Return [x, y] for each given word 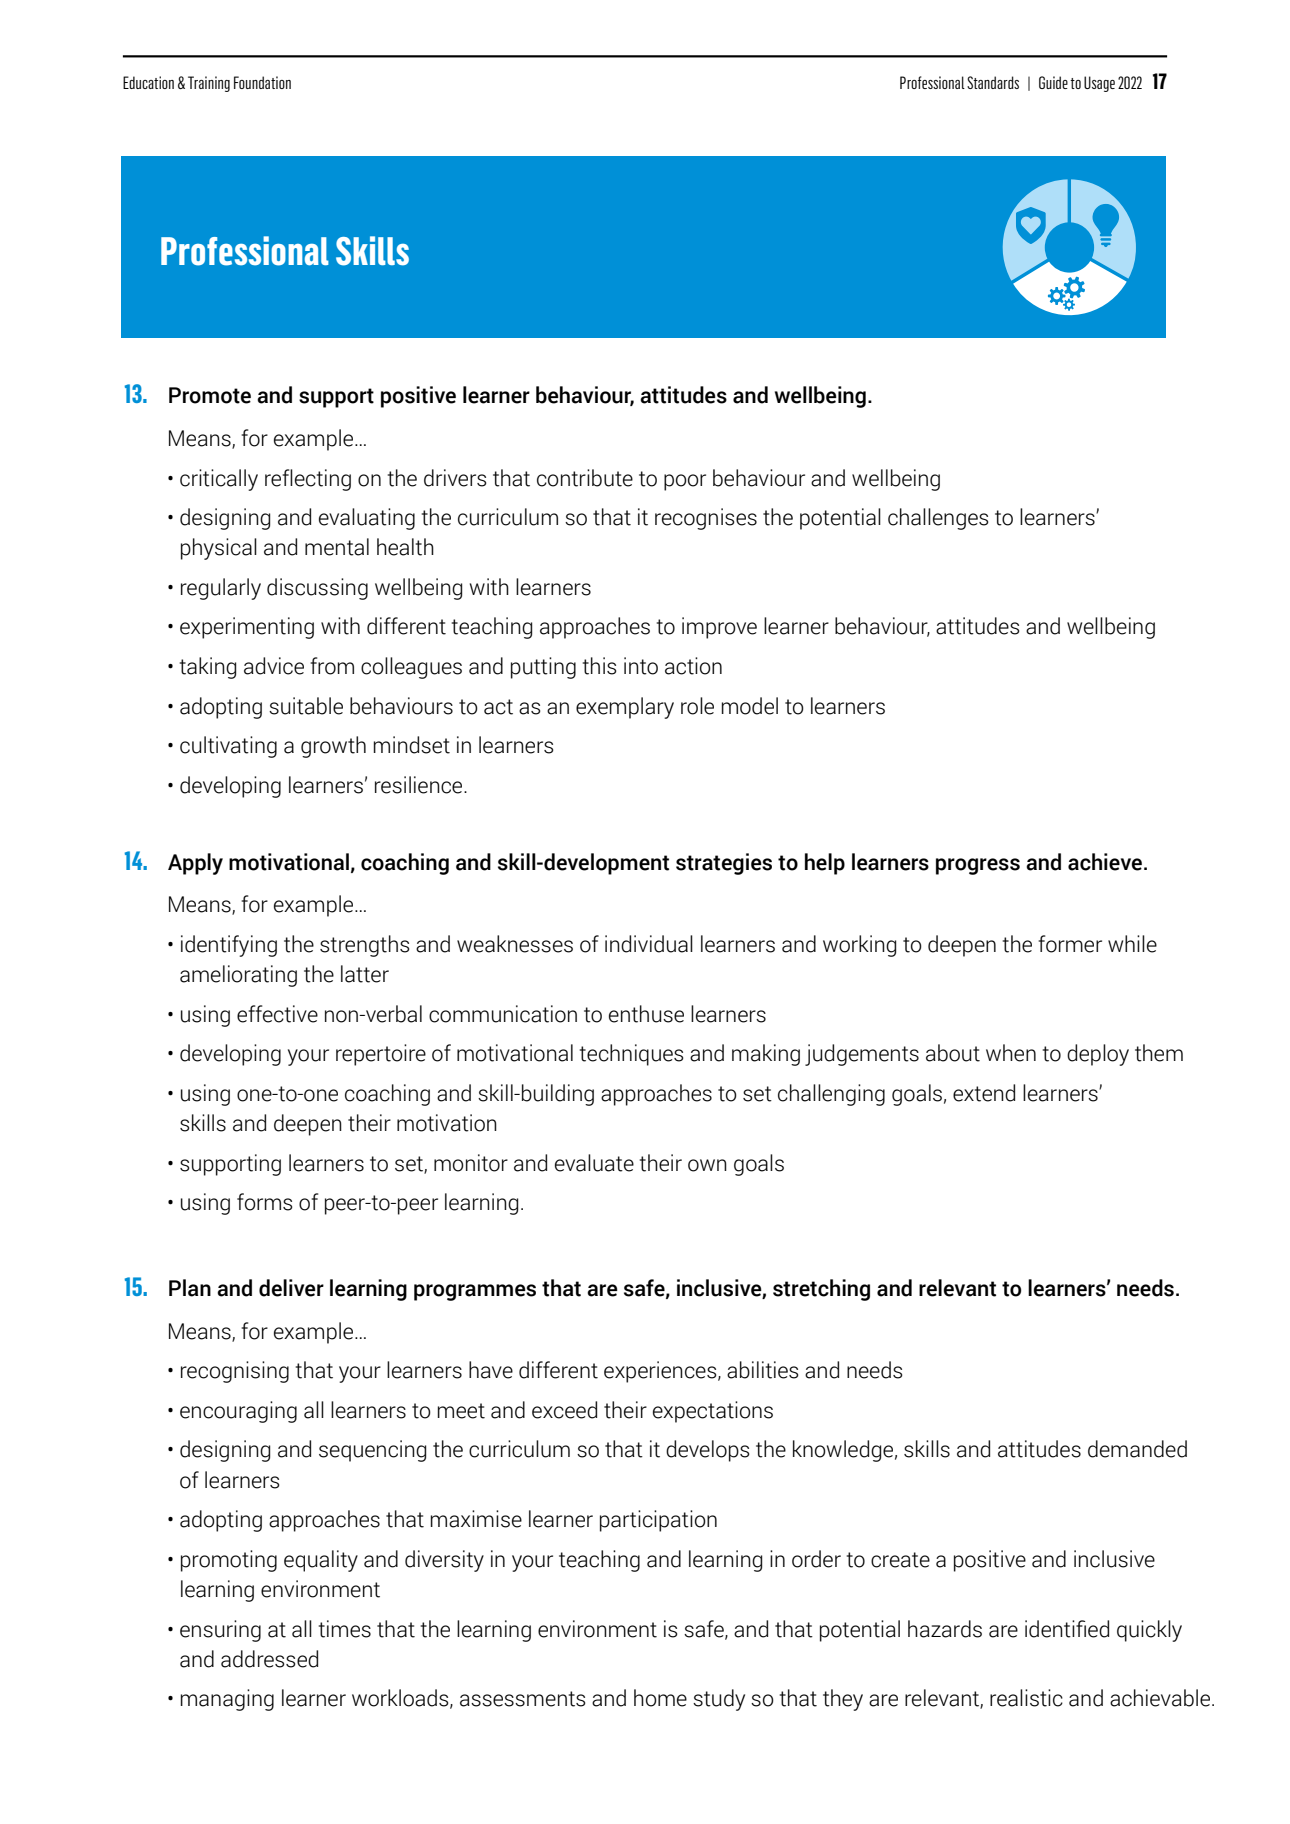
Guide [1053, 82]
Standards [993, 82]
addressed [269, 1659]
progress [978, 866]
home [660, 1698]
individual [649, 944]
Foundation [262, 82]
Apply [195, 864]
